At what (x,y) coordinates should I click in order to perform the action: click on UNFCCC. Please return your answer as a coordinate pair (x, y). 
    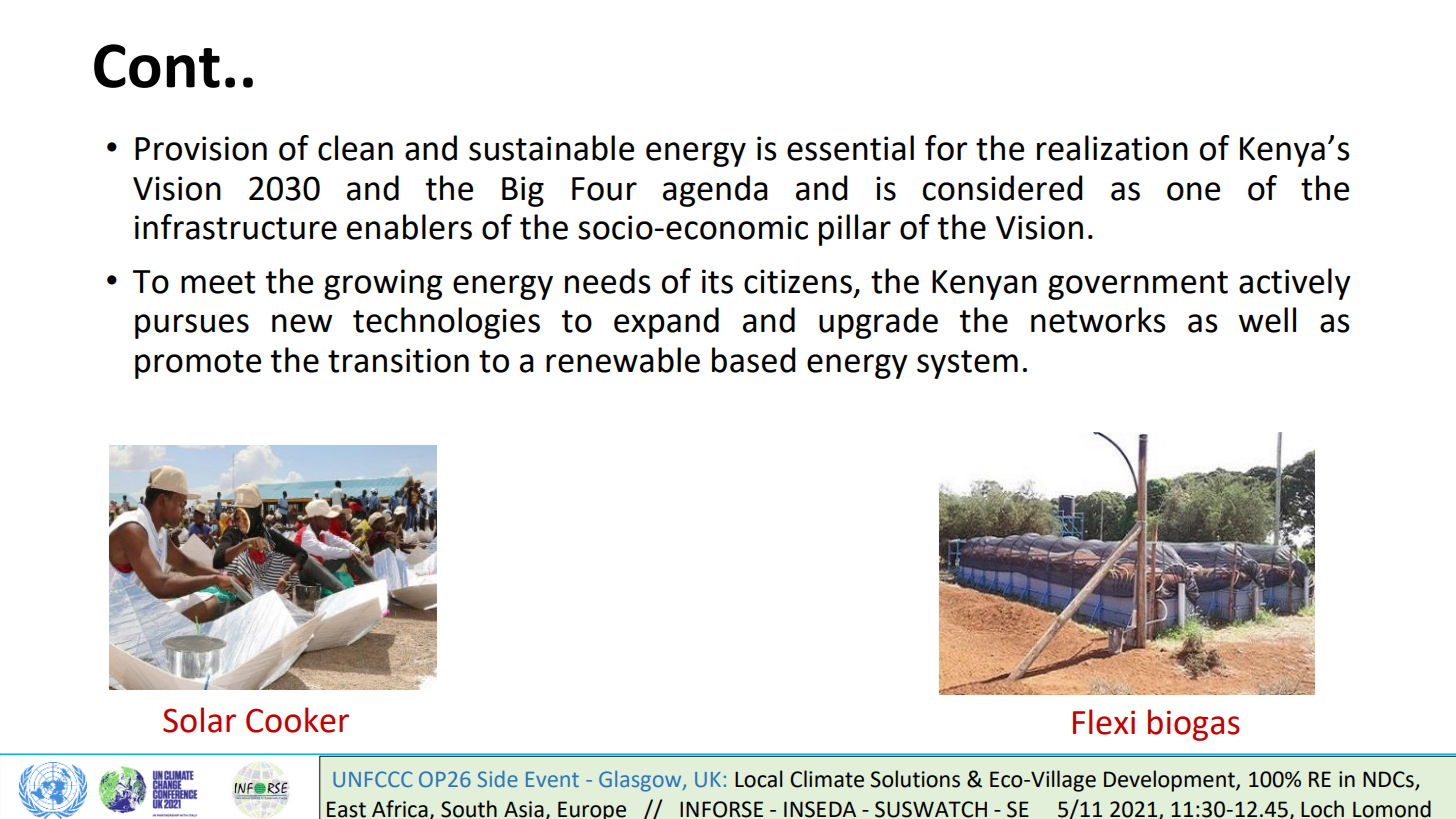
    Looking at the image, I should click on (373, 779).
